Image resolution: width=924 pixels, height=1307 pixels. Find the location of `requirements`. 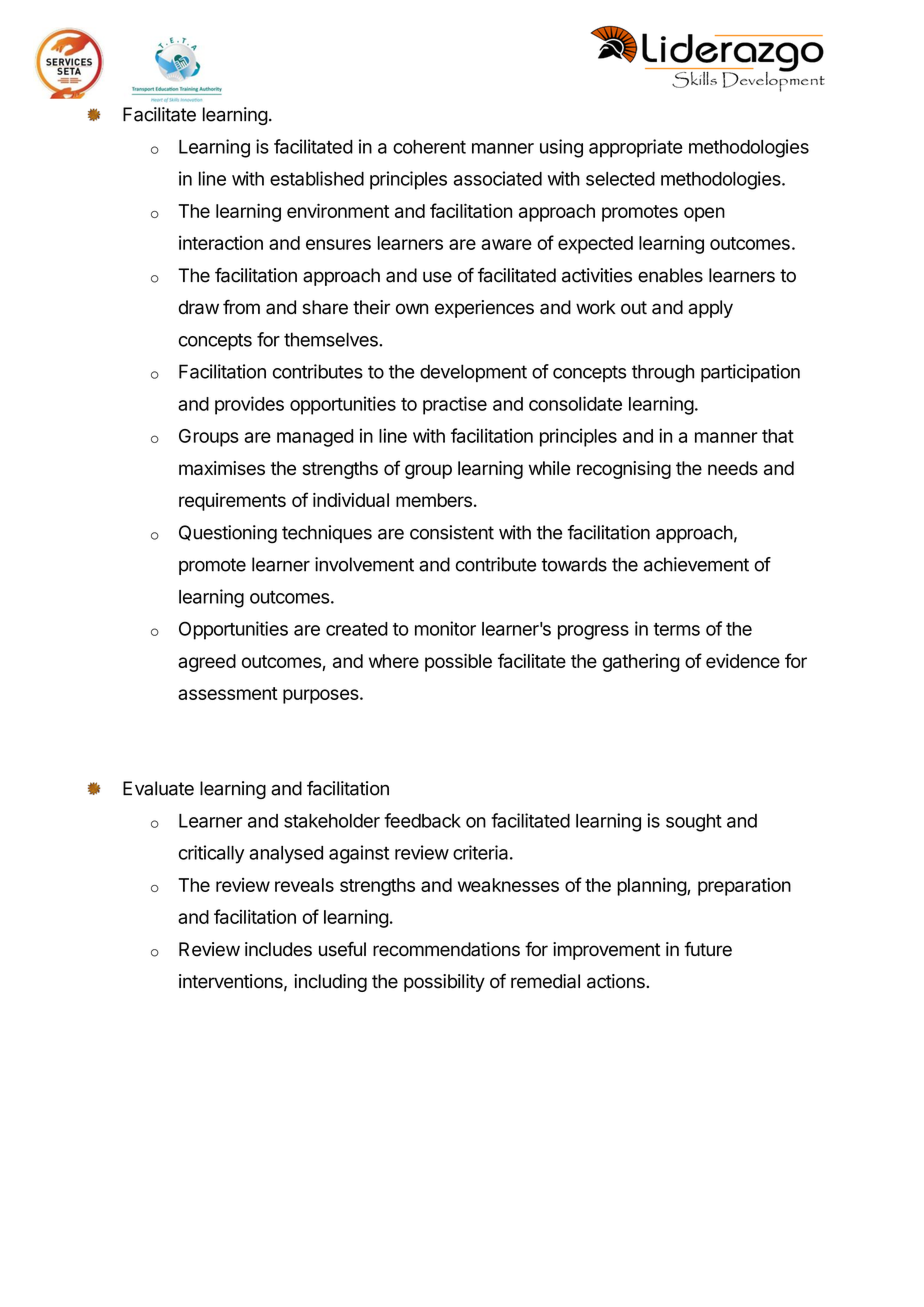

requirements is located at coordinates (232, 502).
